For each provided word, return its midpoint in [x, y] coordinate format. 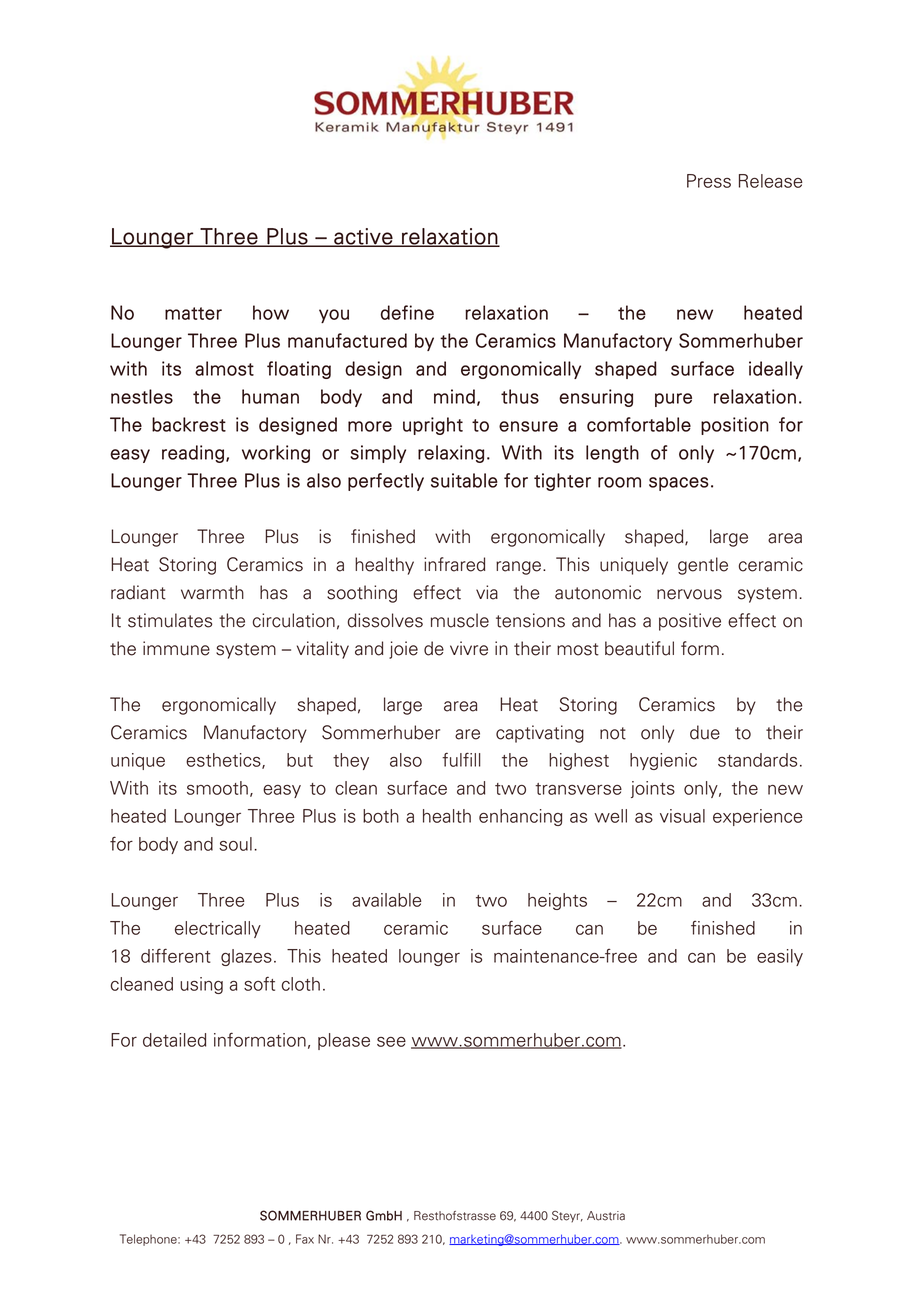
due [705, 732]
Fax [305, 1239]
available [387, 900]
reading [193, 454]
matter [193, 313]
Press [709, 181]
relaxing [451, 454]
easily [780, 957]
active [363, 237]
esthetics [224, 761]
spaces [679, 484]
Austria [606, 1216]
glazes [246, 957]
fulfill [461, 759]
